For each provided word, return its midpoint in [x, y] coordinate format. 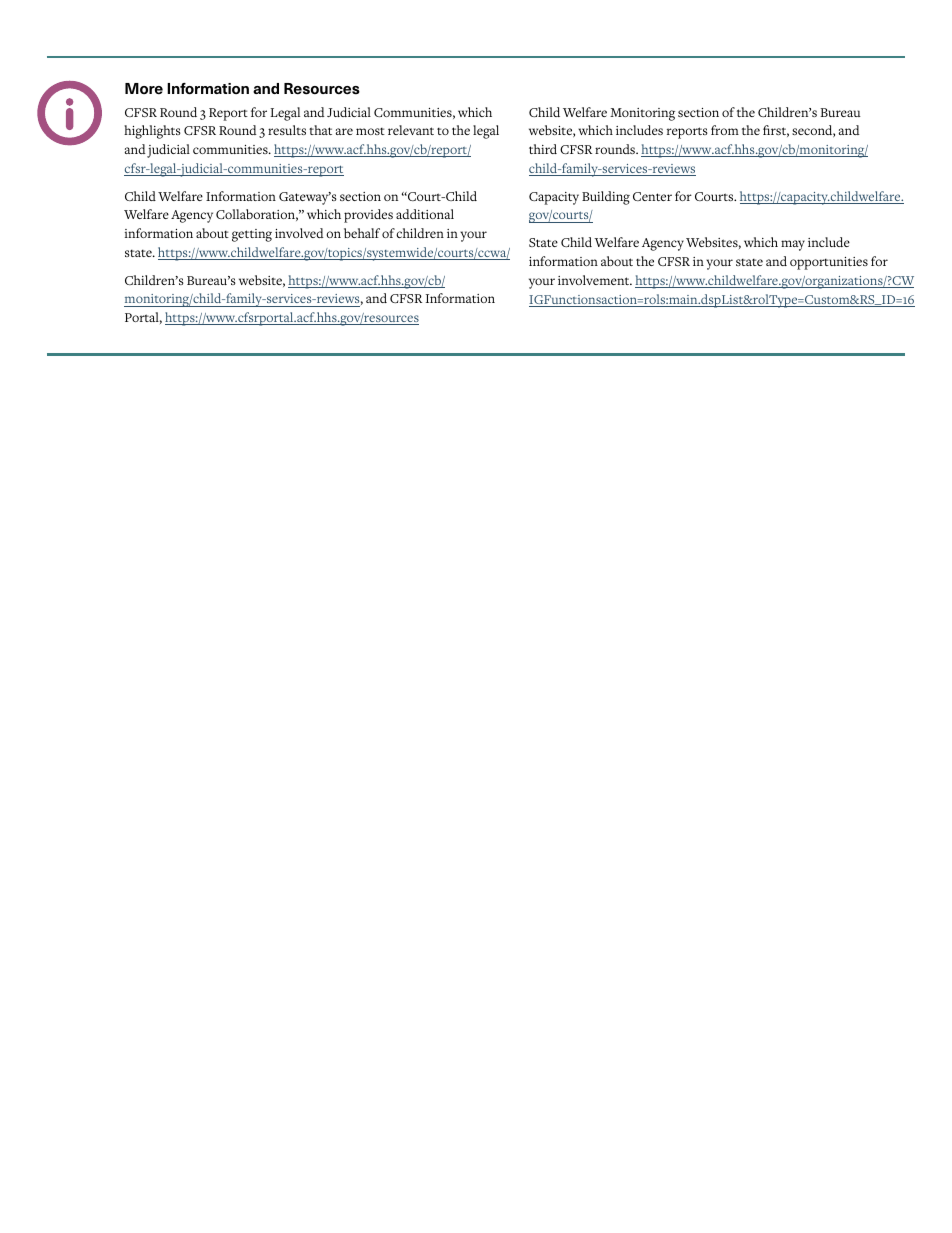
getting [252, 235]
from [725, 130]
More [144, 89]
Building [606, 198]
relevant [411, 130]
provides [368, 216]
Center [652, 196]
